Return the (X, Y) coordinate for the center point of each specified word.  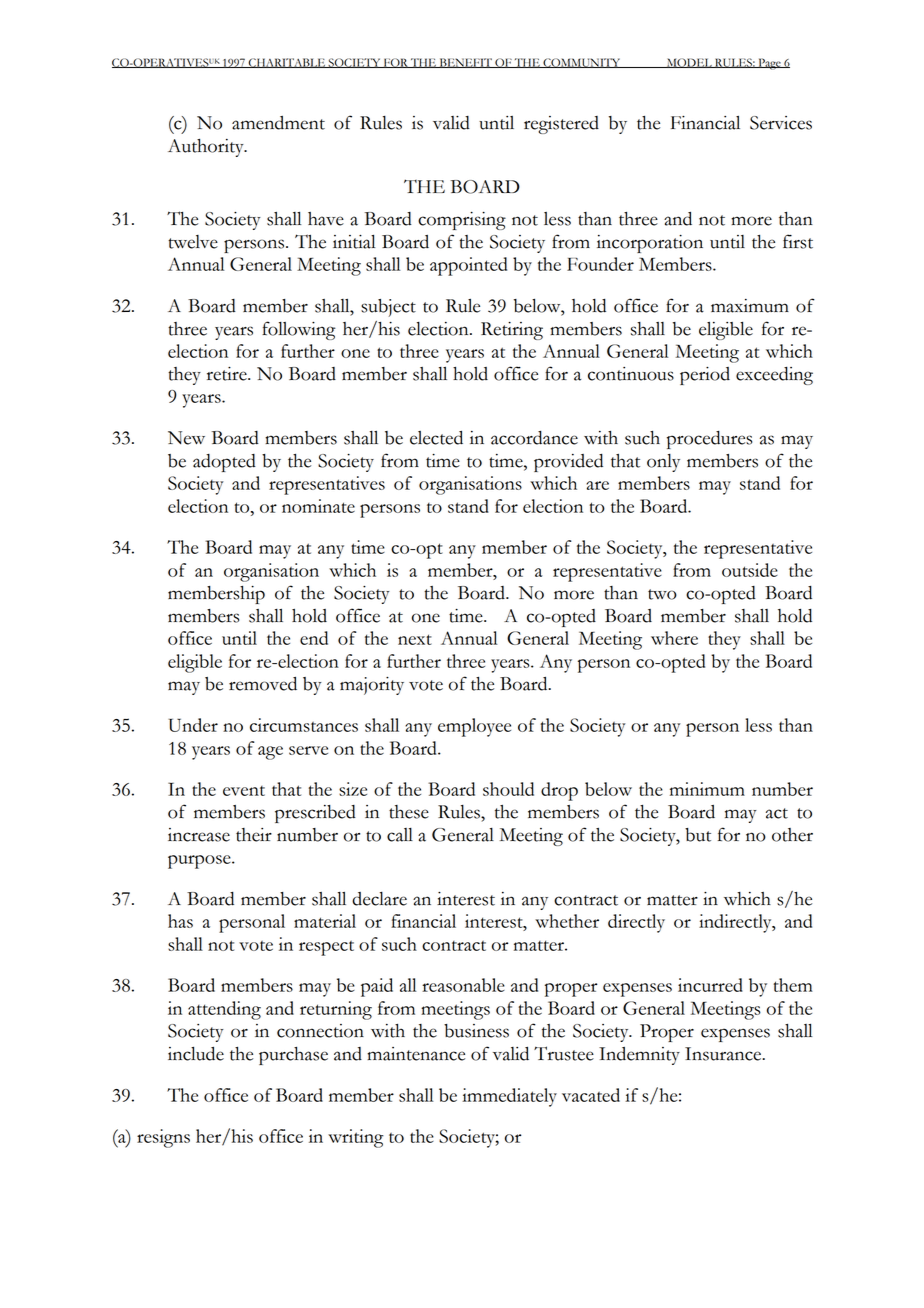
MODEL (689, 63)
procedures (709, 440)
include (196, 1054)
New (186, 438)
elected (436, 438)
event (244, 791)
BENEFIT (465, 63)
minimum (707, 789)
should (508, 789)
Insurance (724, 1054)
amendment (278, 123)
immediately (509, 1097)
